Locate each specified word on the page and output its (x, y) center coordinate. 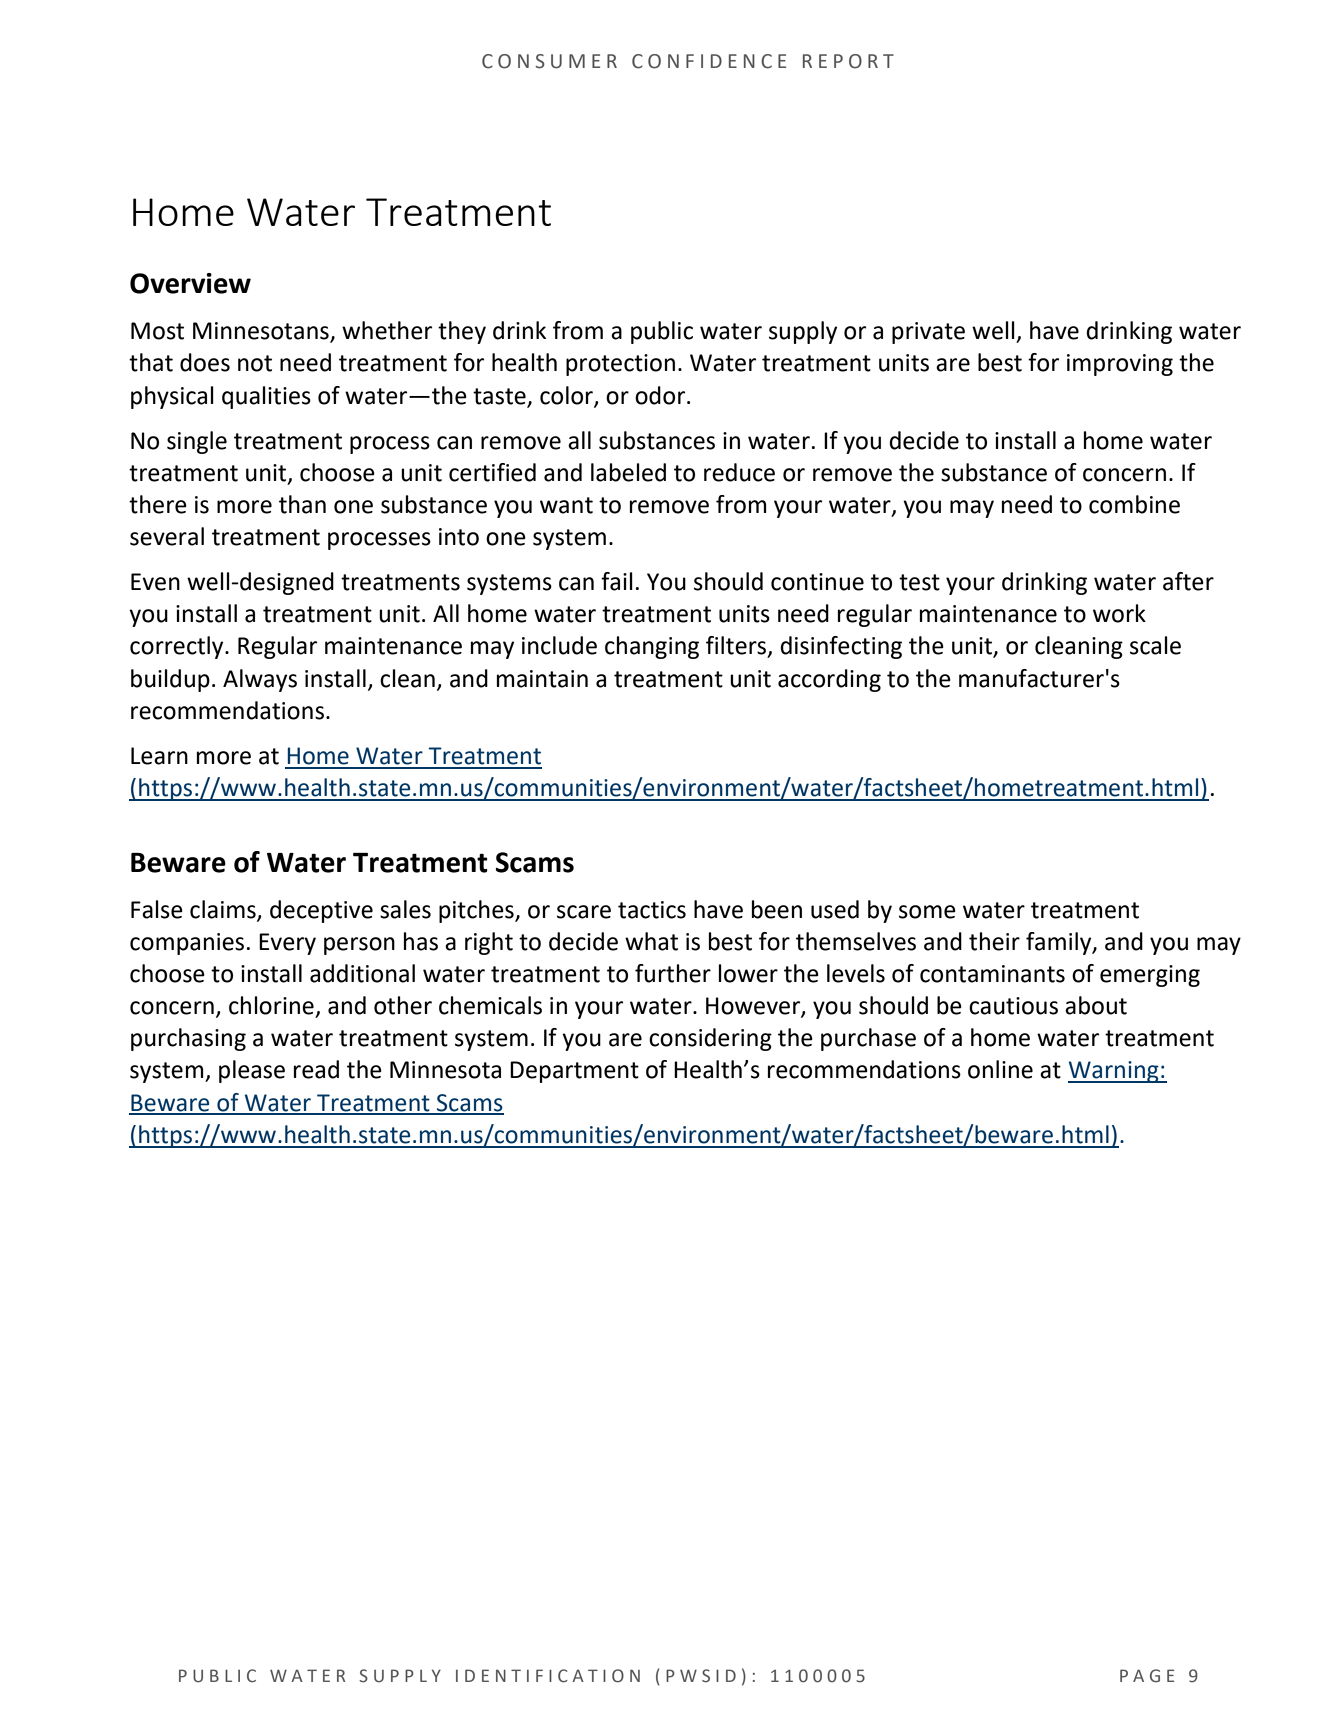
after (1188, 581)
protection (620, 365)
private (928, 333)
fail (617, 581)
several (167, 536)
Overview (190, 283)
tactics (652, 910)
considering (710, 1039)
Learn (159, 756)
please (252, 1071)
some (927, 912)
